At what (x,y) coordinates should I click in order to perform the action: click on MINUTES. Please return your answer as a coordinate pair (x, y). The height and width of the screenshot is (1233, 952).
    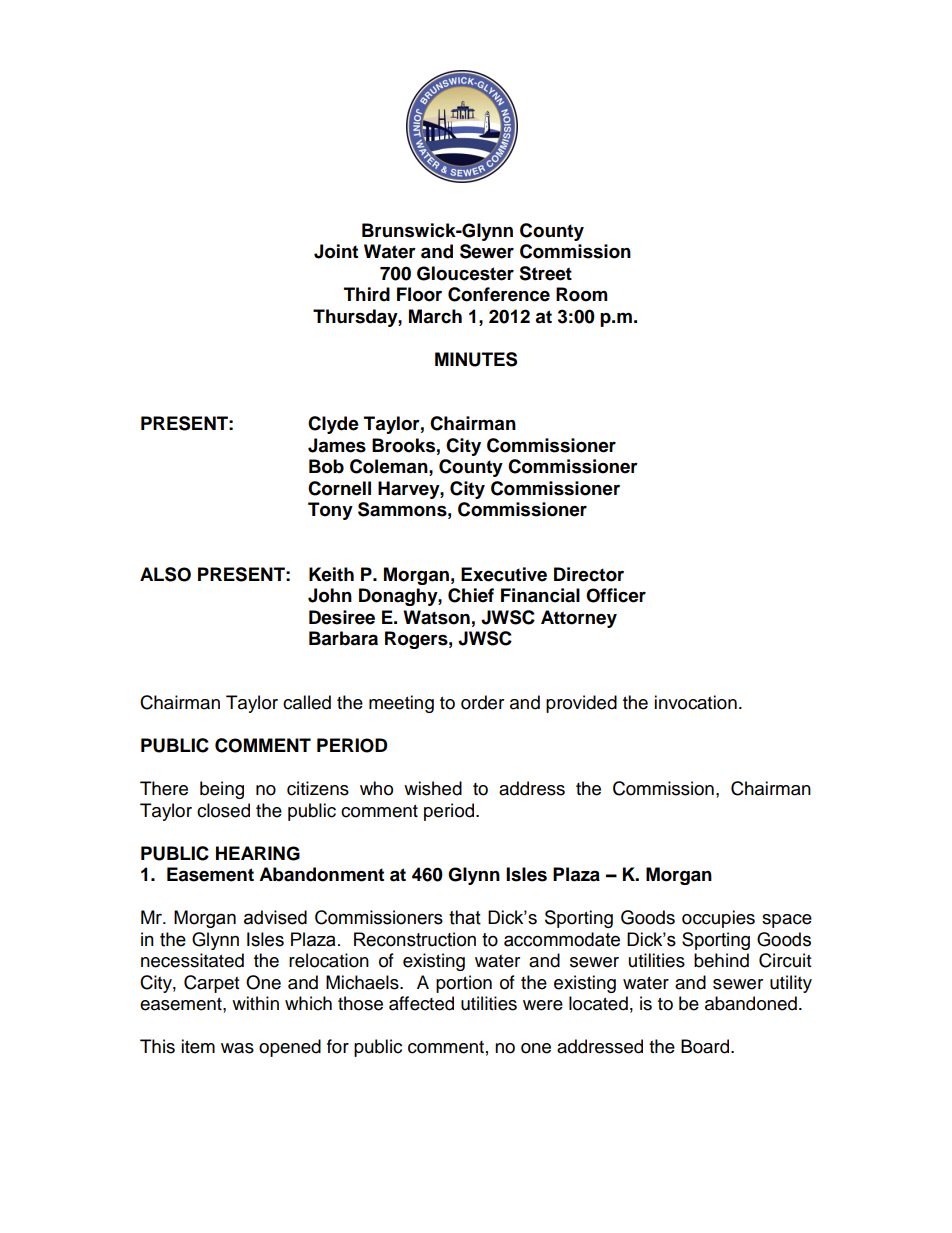
    Looking at the image, I should click on (476, 359).
